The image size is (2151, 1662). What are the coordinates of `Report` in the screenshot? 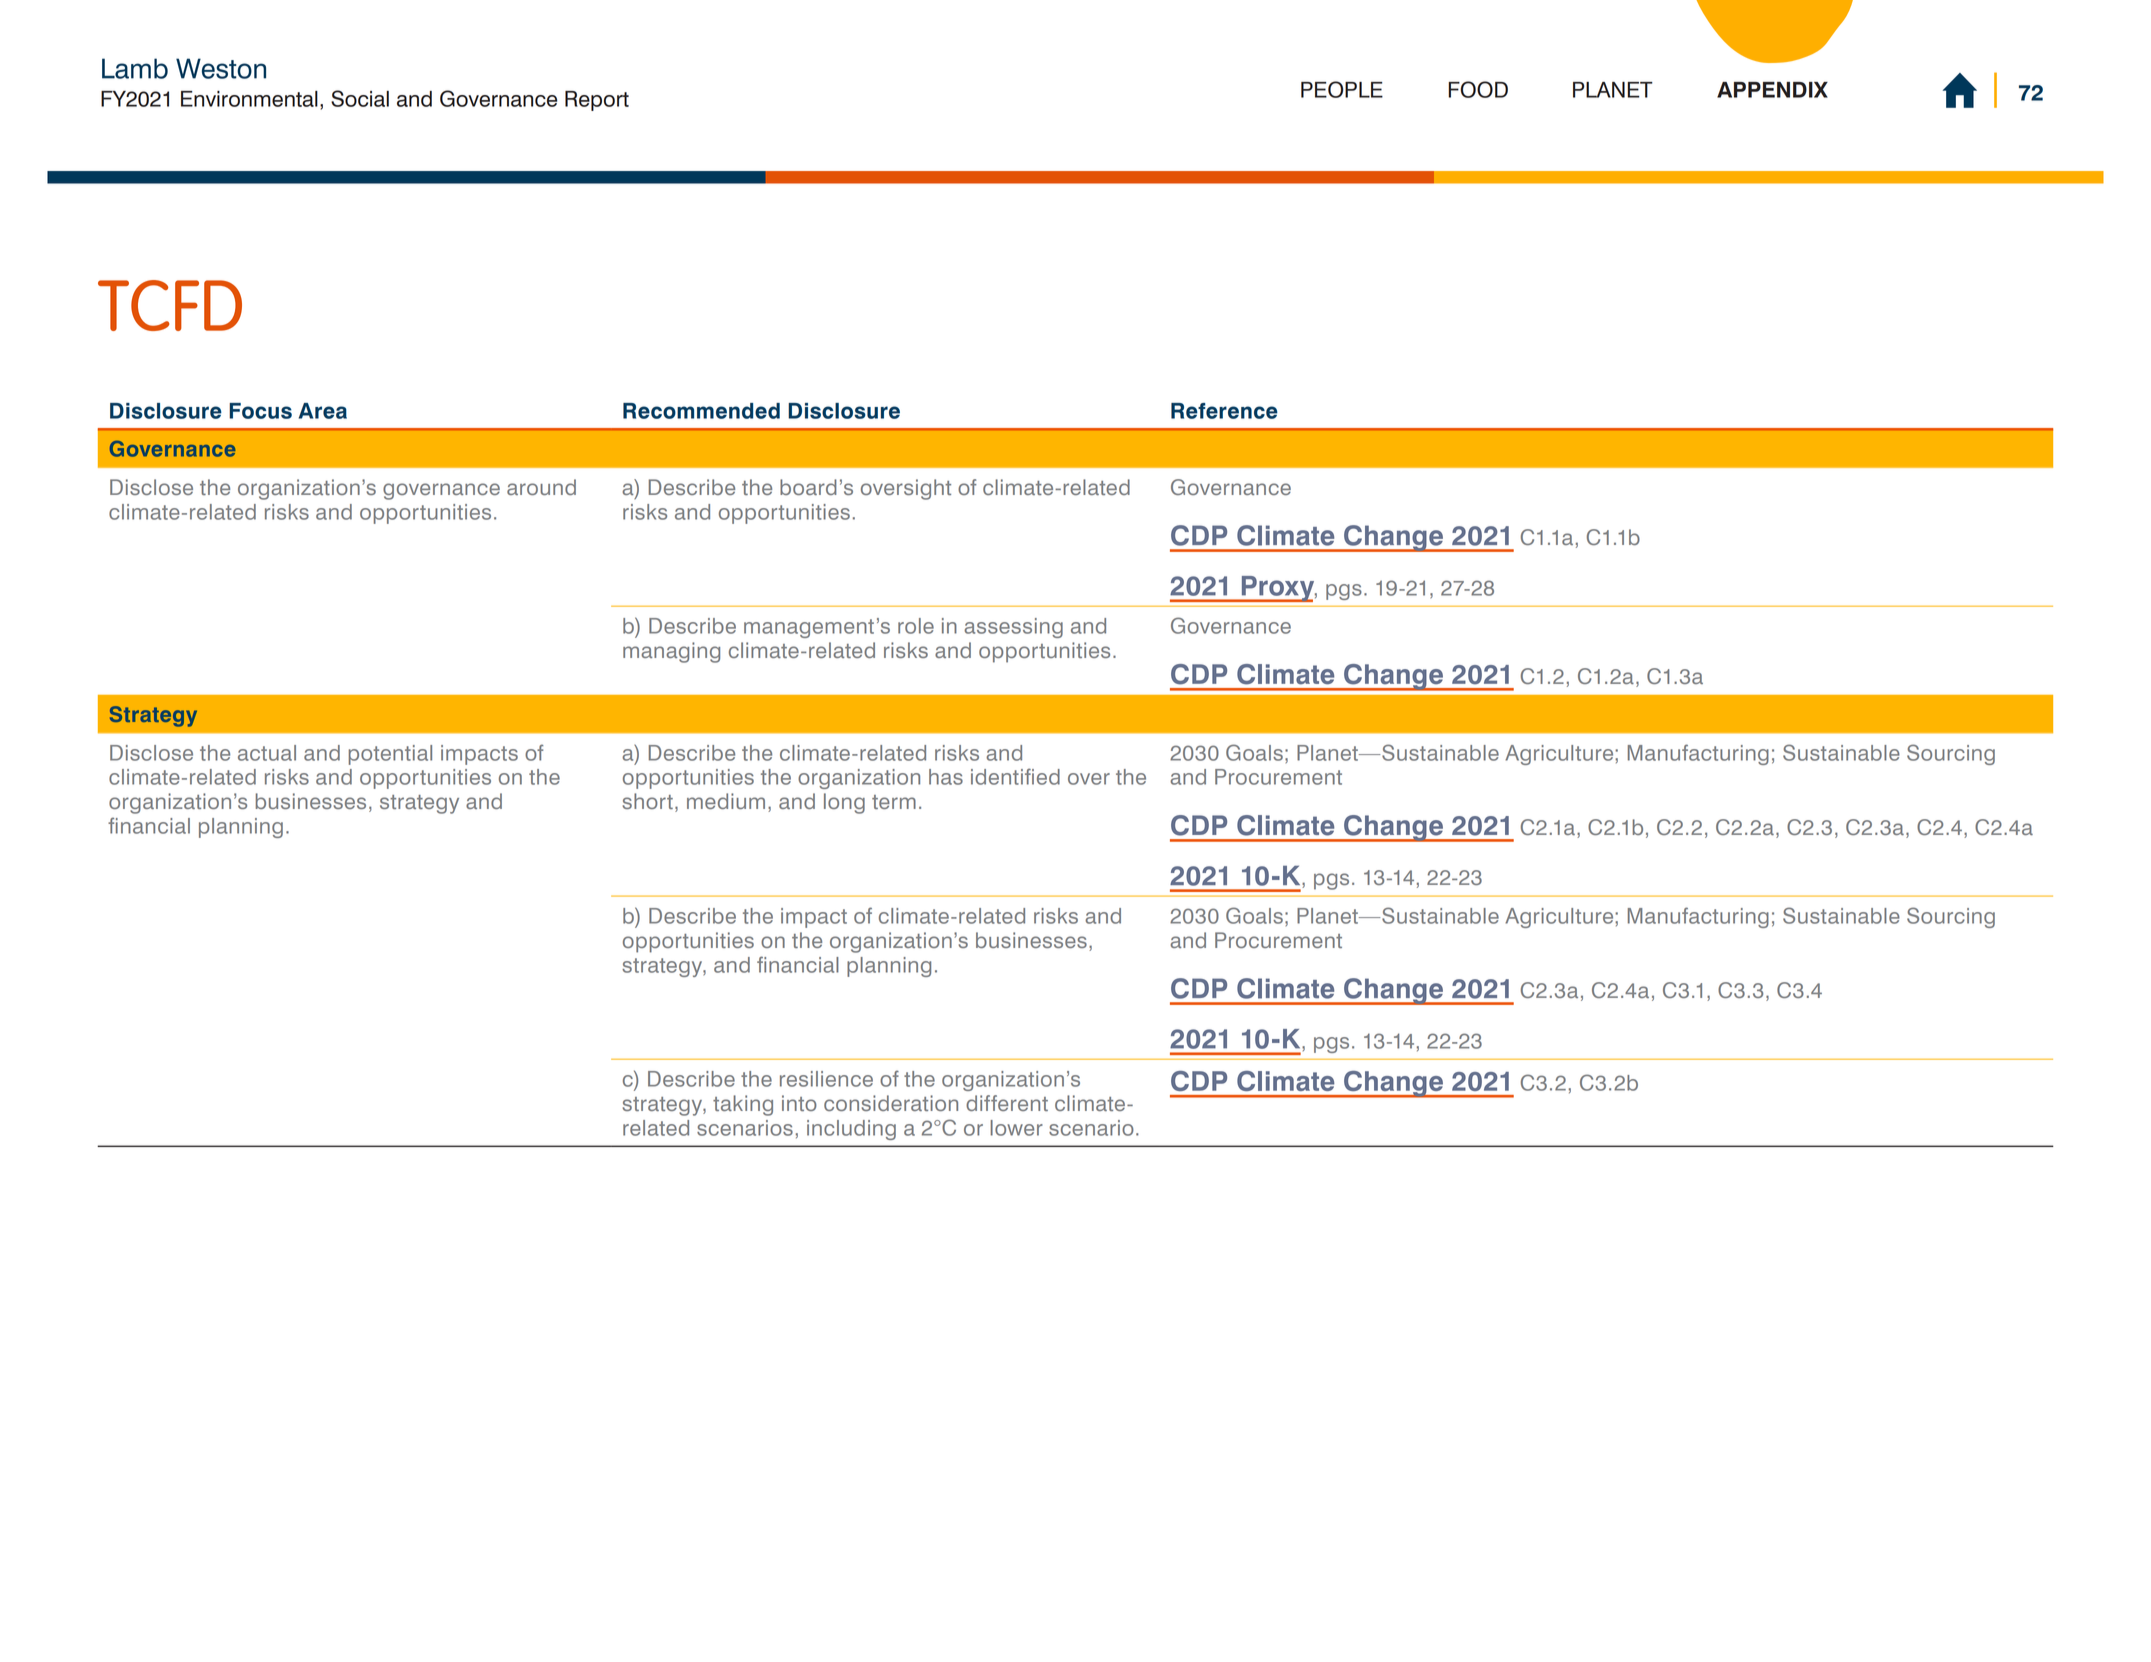 It's located at (597, 101).
